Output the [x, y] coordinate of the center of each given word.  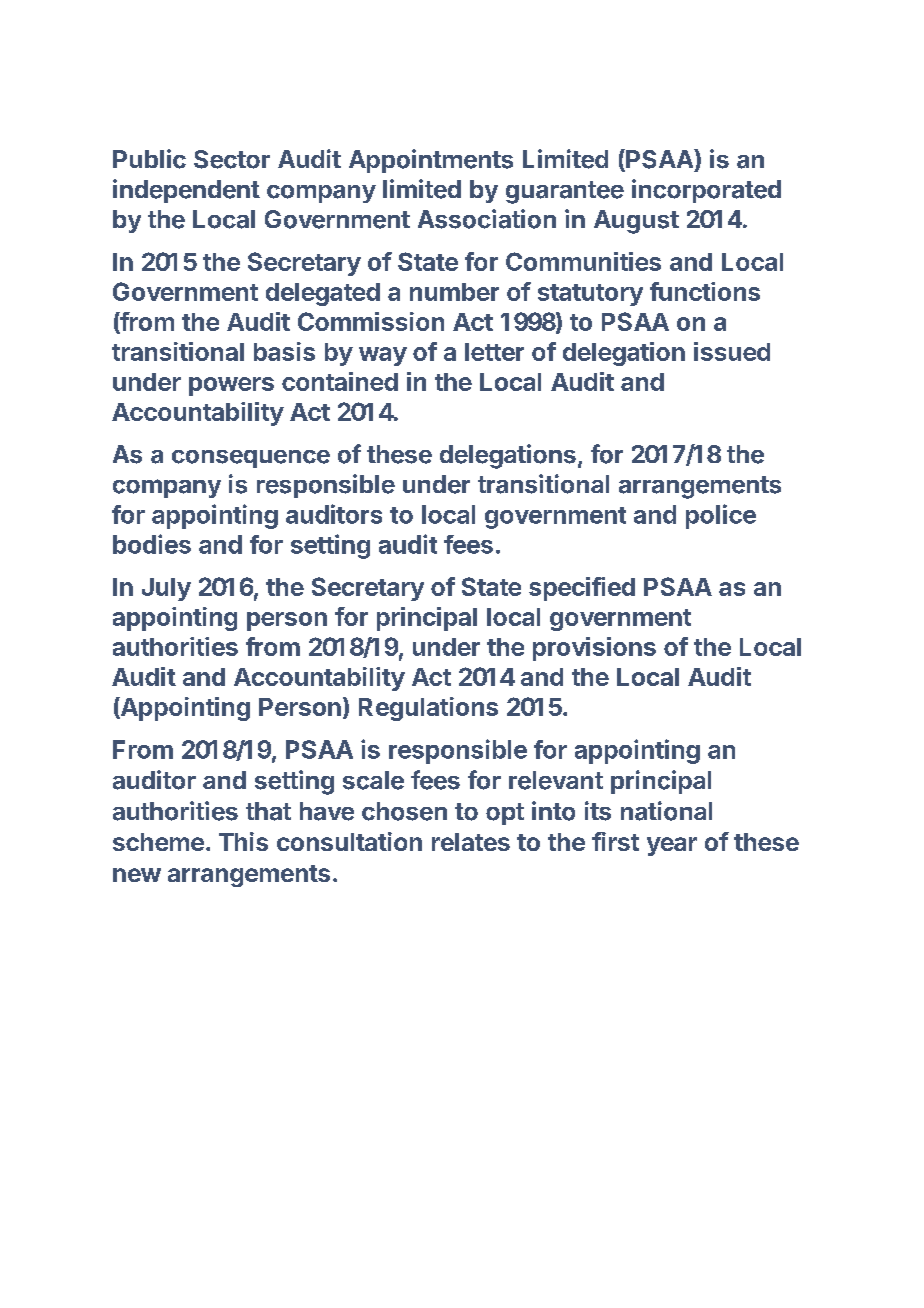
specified [582, 589]
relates [471, 842]
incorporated [706, 191]
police [721, 516]
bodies [152, 544]
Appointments [431, 161]
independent [186, 191]
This [243, 841]
